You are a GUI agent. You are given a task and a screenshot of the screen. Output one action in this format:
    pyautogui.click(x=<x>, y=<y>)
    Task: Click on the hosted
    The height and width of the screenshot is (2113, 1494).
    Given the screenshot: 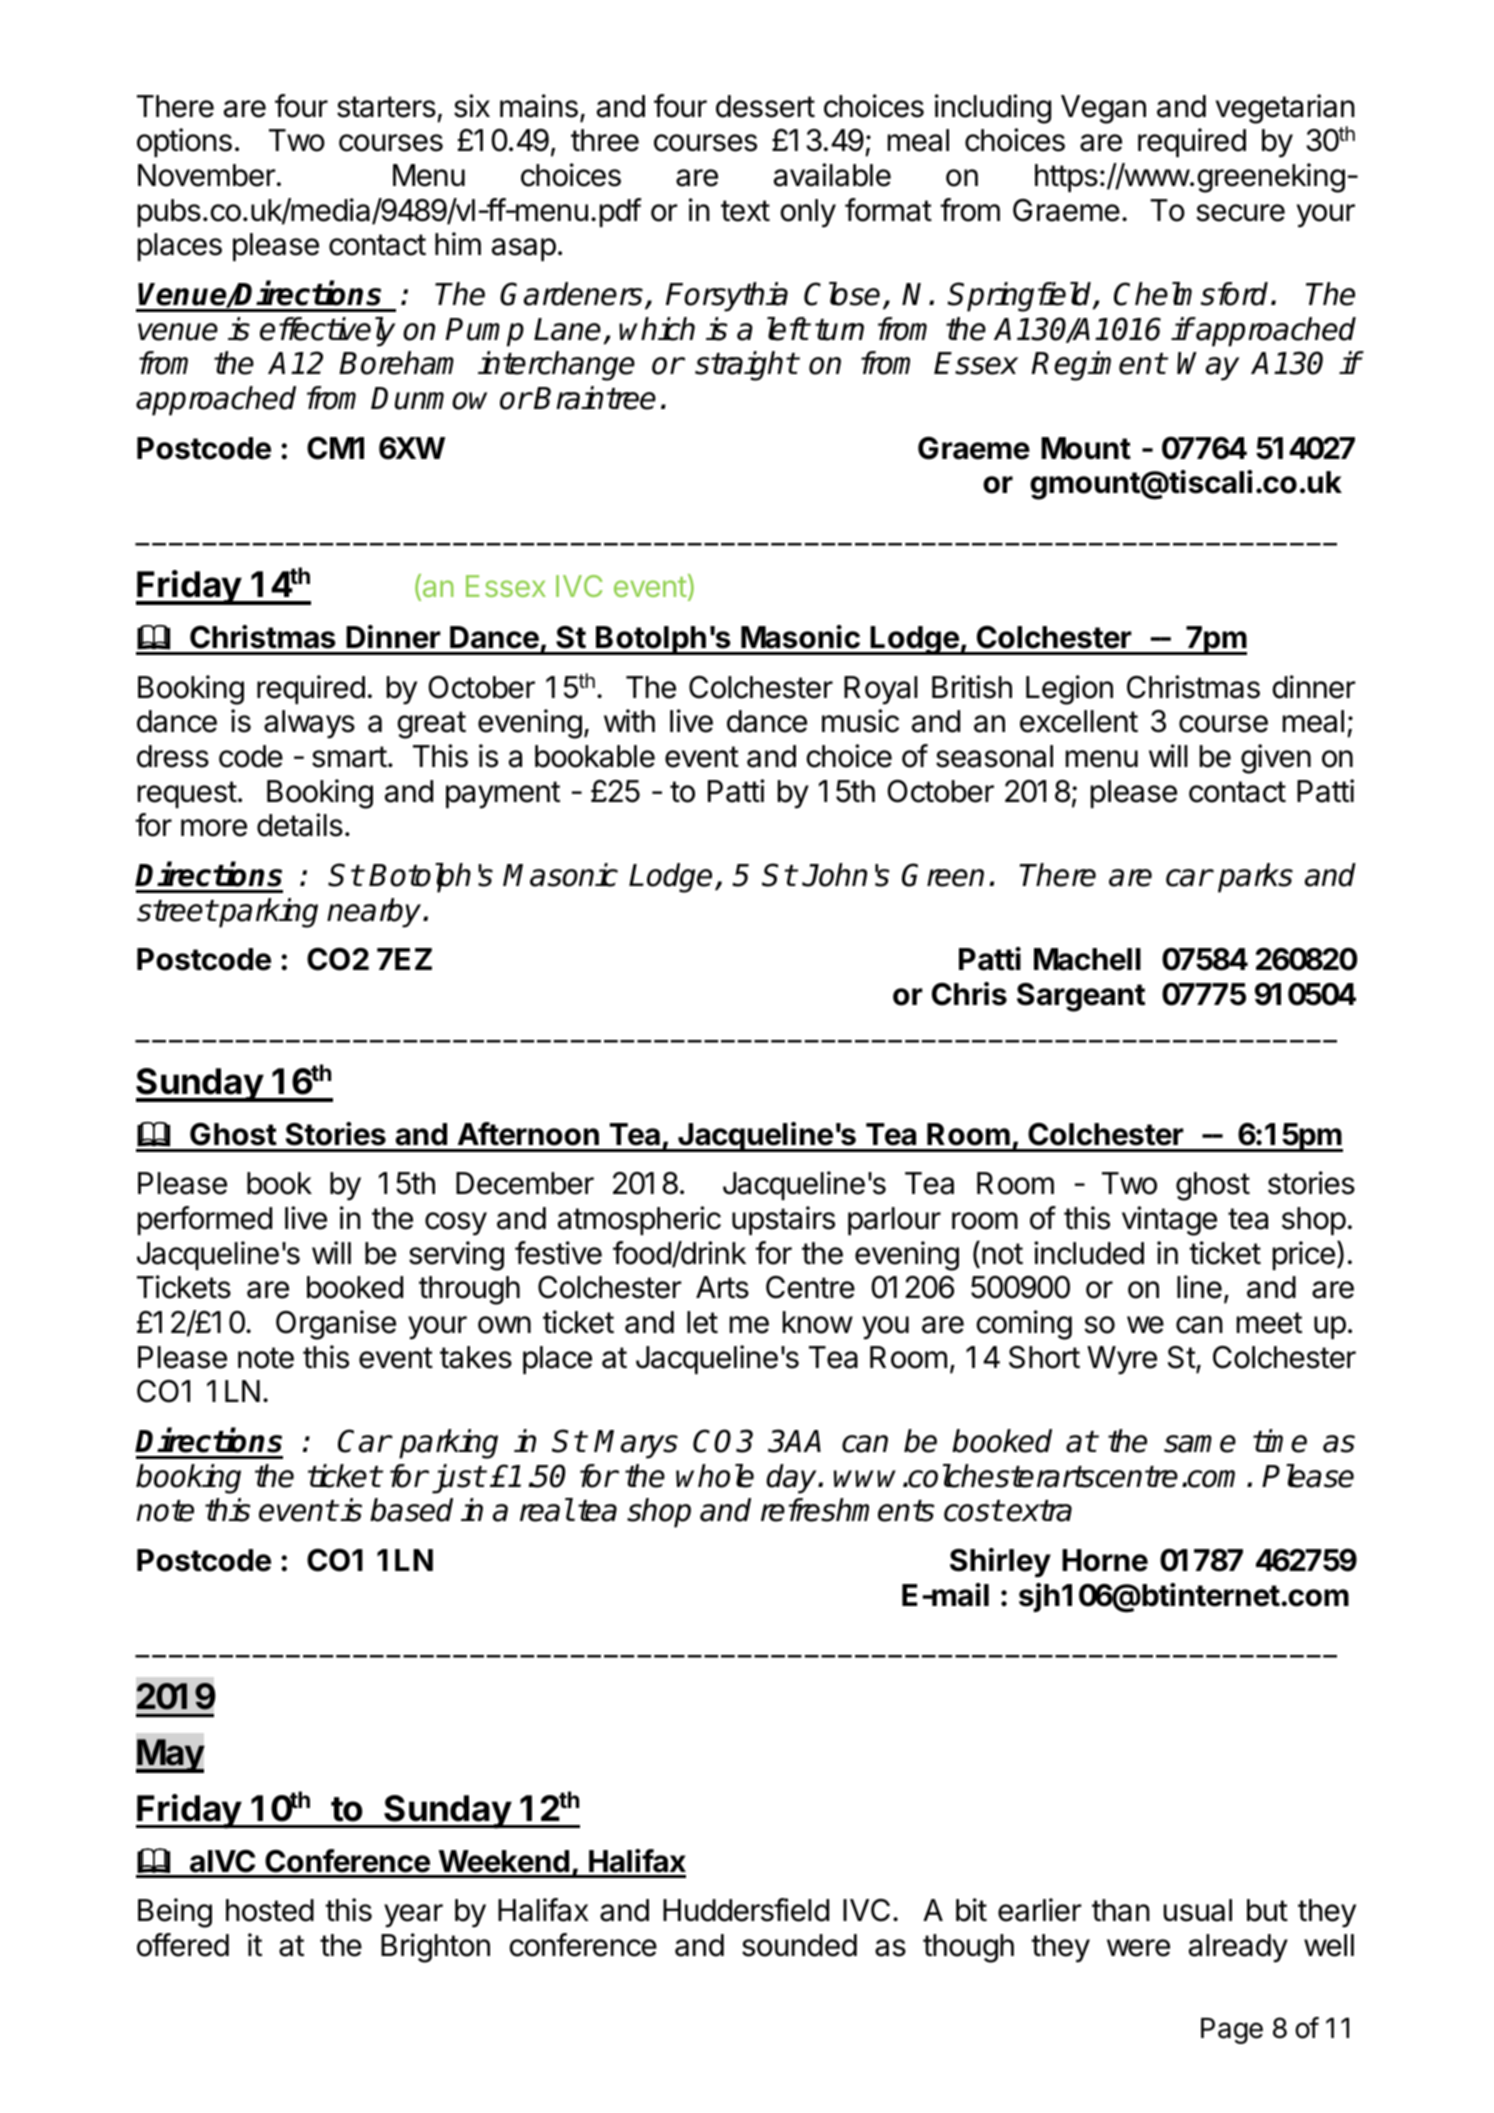 What is the action you would take?
    pyautogui.click(x=270, y=1910)
